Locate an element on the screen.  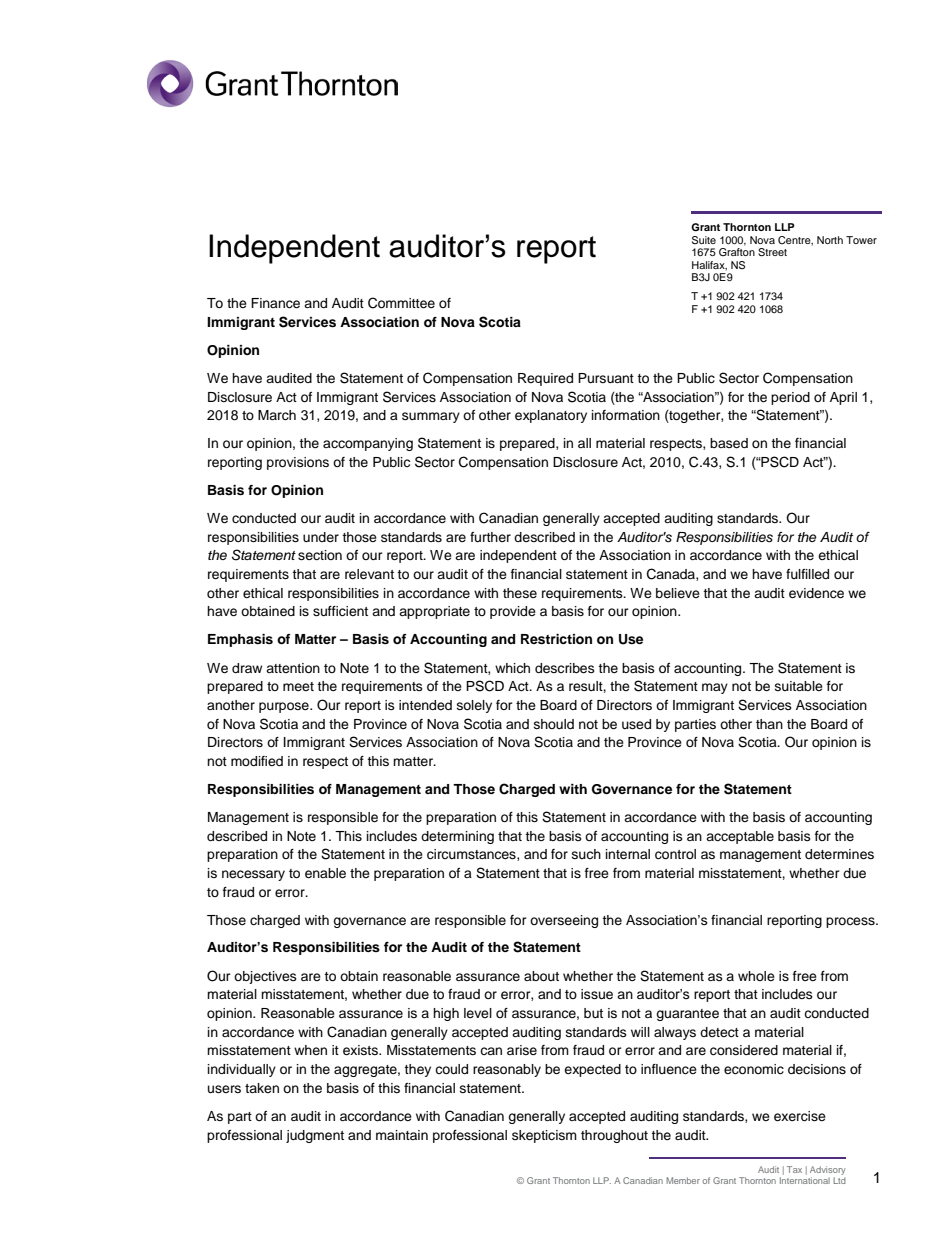
provisions is located at coordinates (298, 463).
